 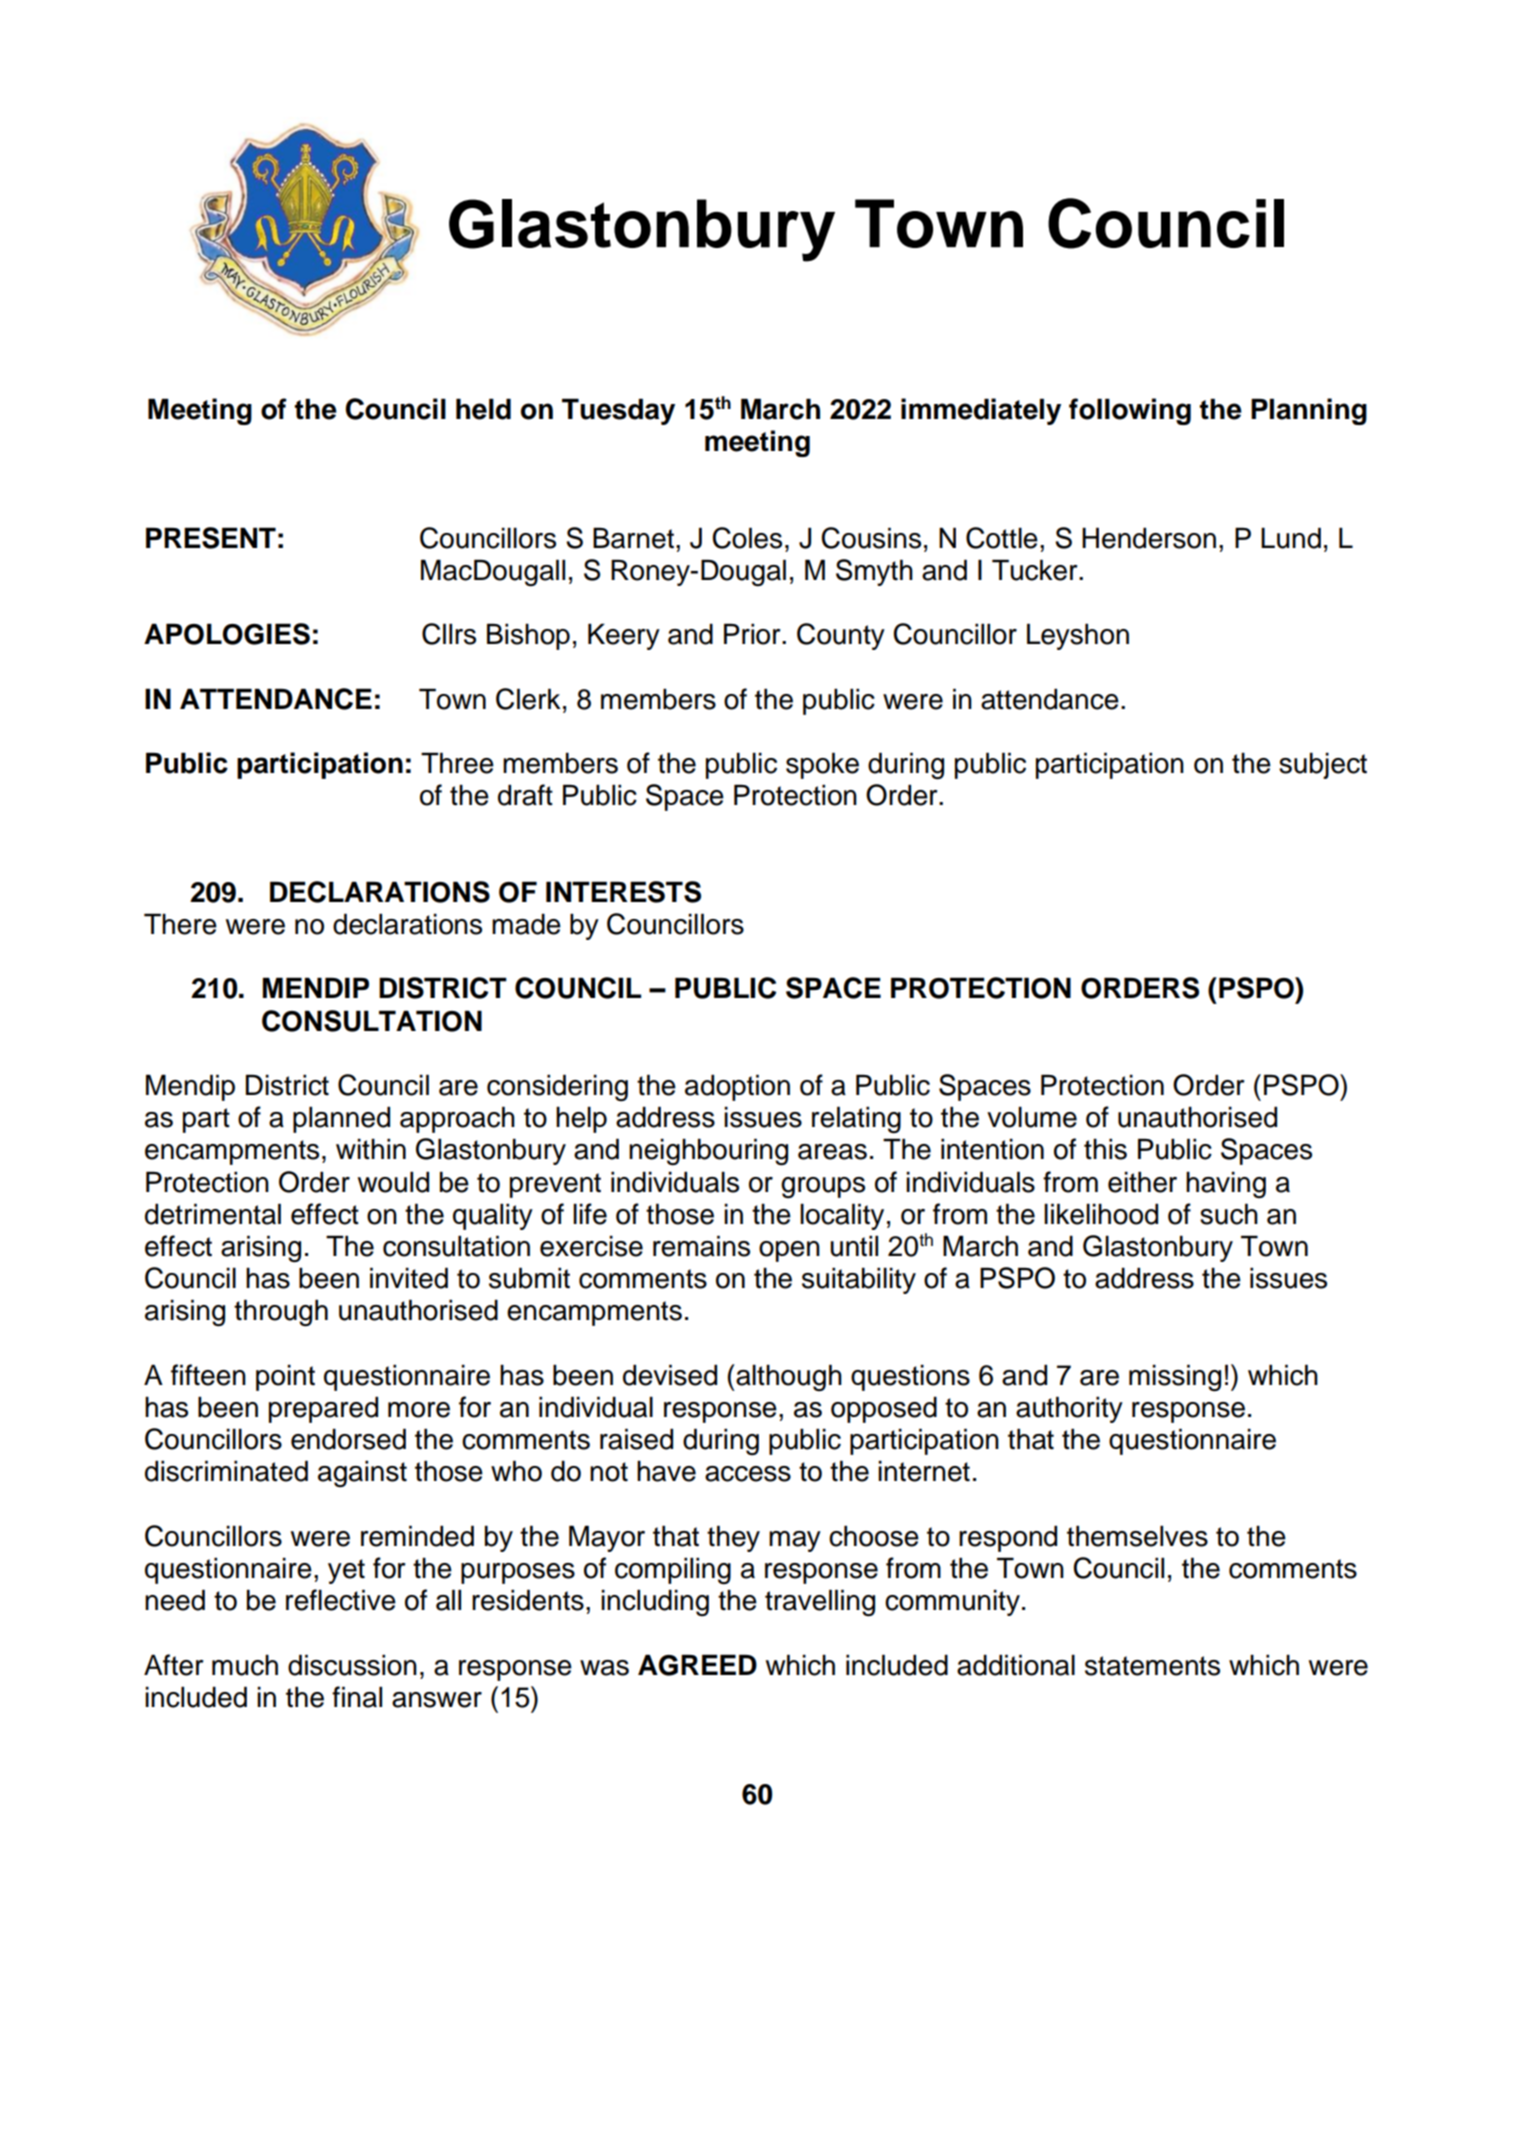 What do you see at coordinates (1032, 1117) in the page?
I see `volume` at bounding box center [1032, 1117].
